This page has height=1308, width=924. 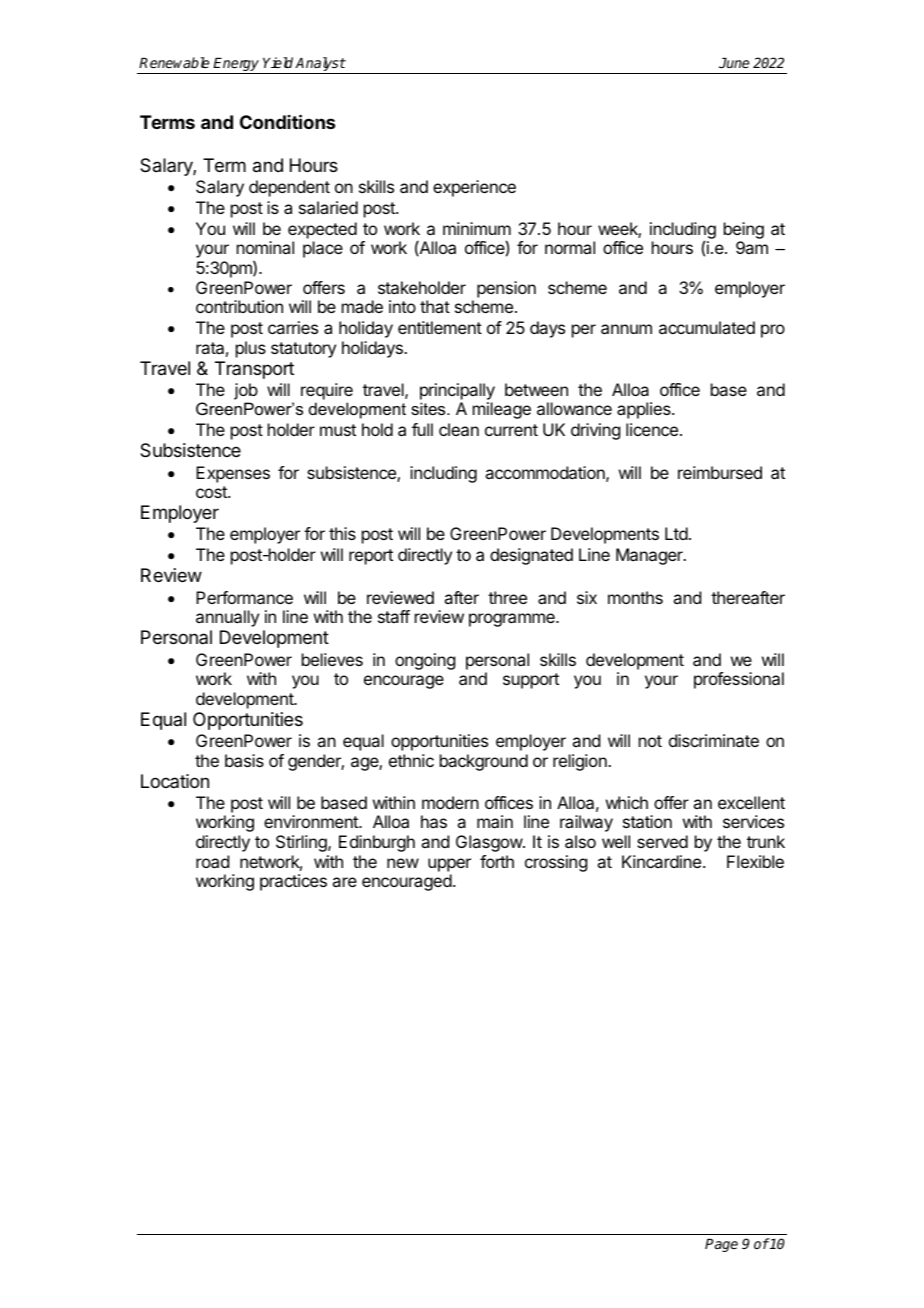 I want to click on designated, so click(x=531, y=556).
